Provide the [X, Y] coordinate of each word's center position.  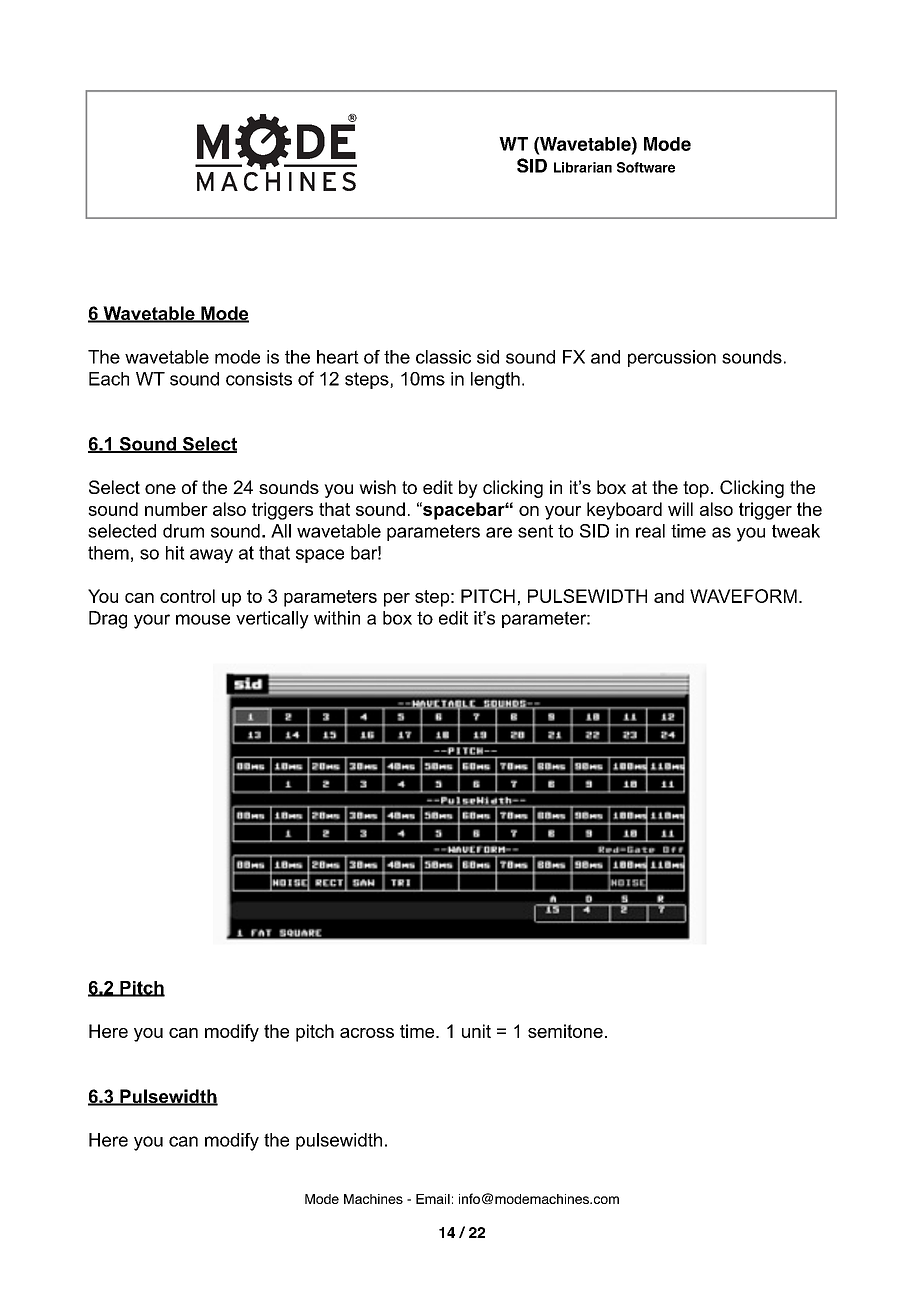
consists [259, 379]
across [367, 1033]
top [696, 489]
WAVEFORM [743, 596]
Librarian [583, 167]
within [337, 618]
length [495, 380]
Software [646, 167]
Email [433, 1199]
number [176, 509]
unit [476, 1031]
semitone [565, 1031]
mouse [203, 619]
